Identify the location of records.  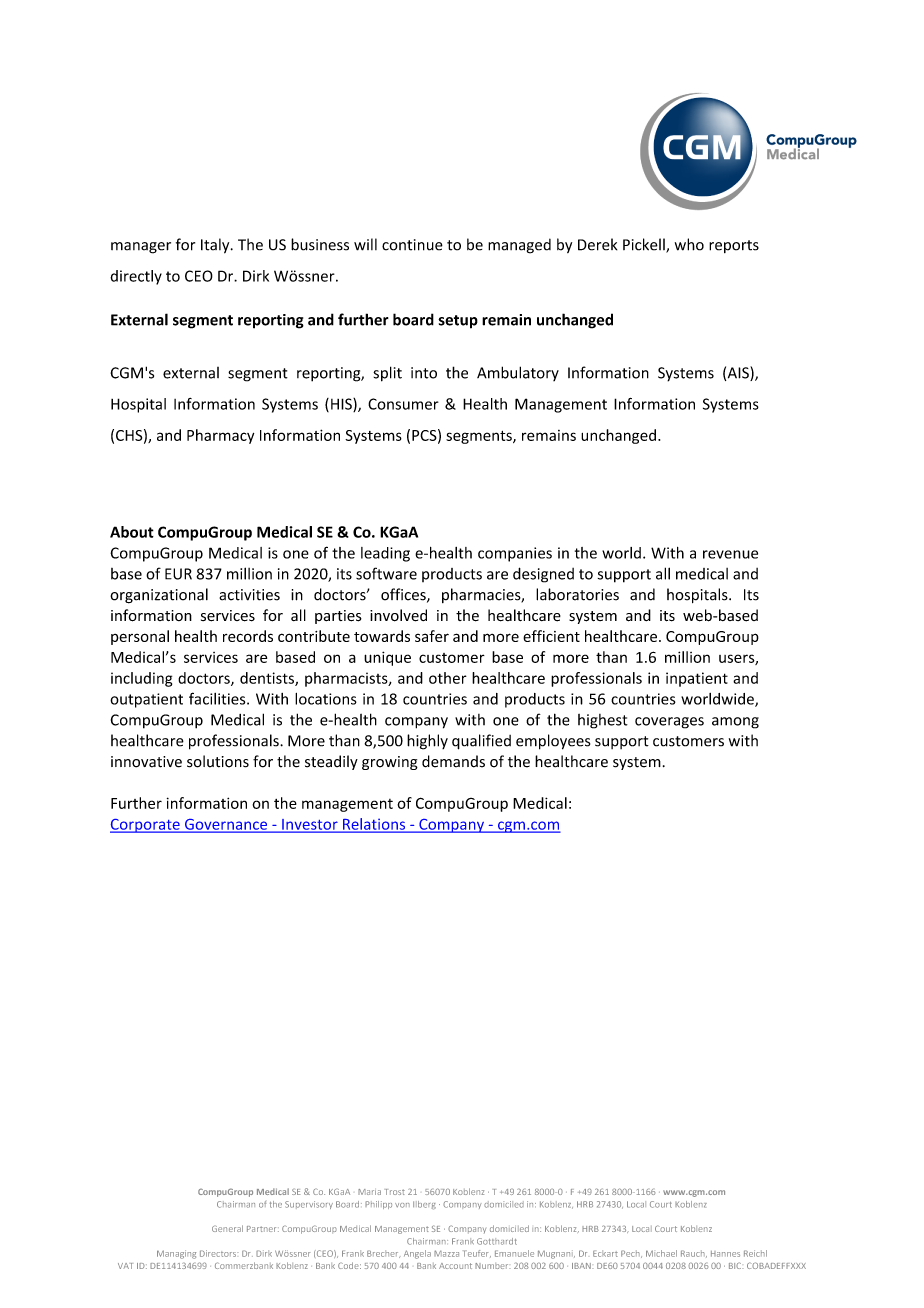
(248, 636).
